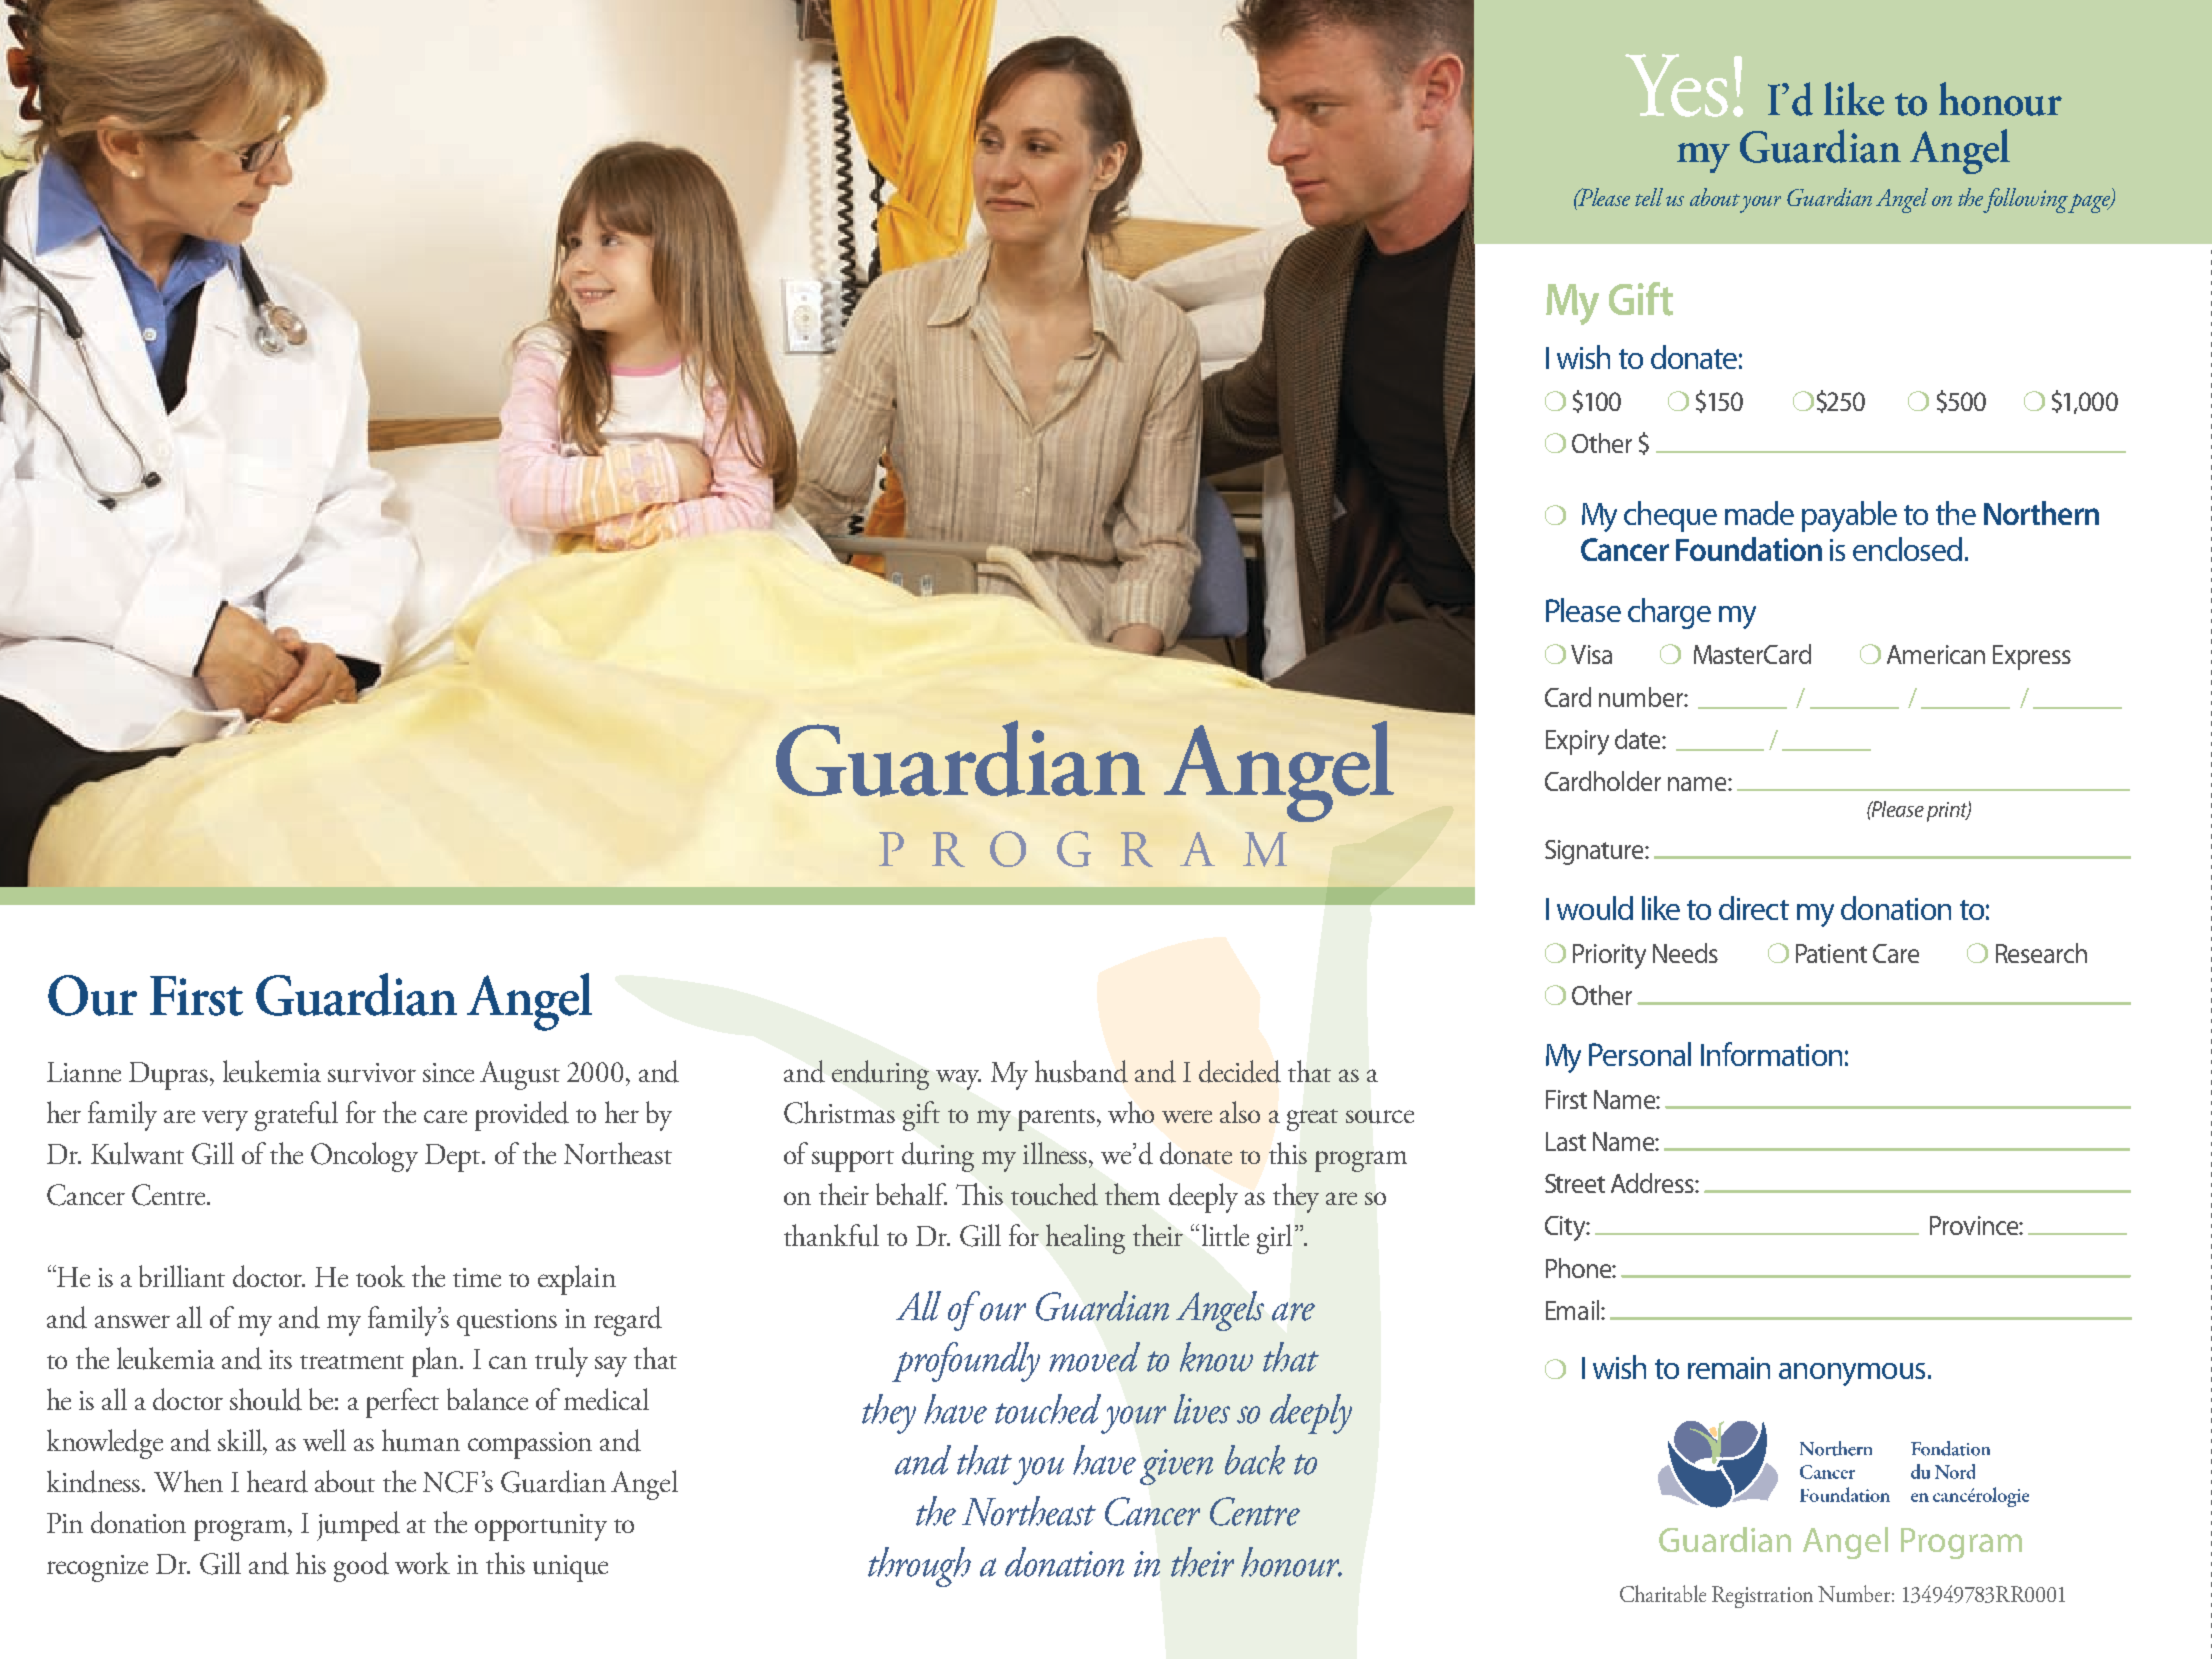  I want to click on Yes, so click(1676, 85).
